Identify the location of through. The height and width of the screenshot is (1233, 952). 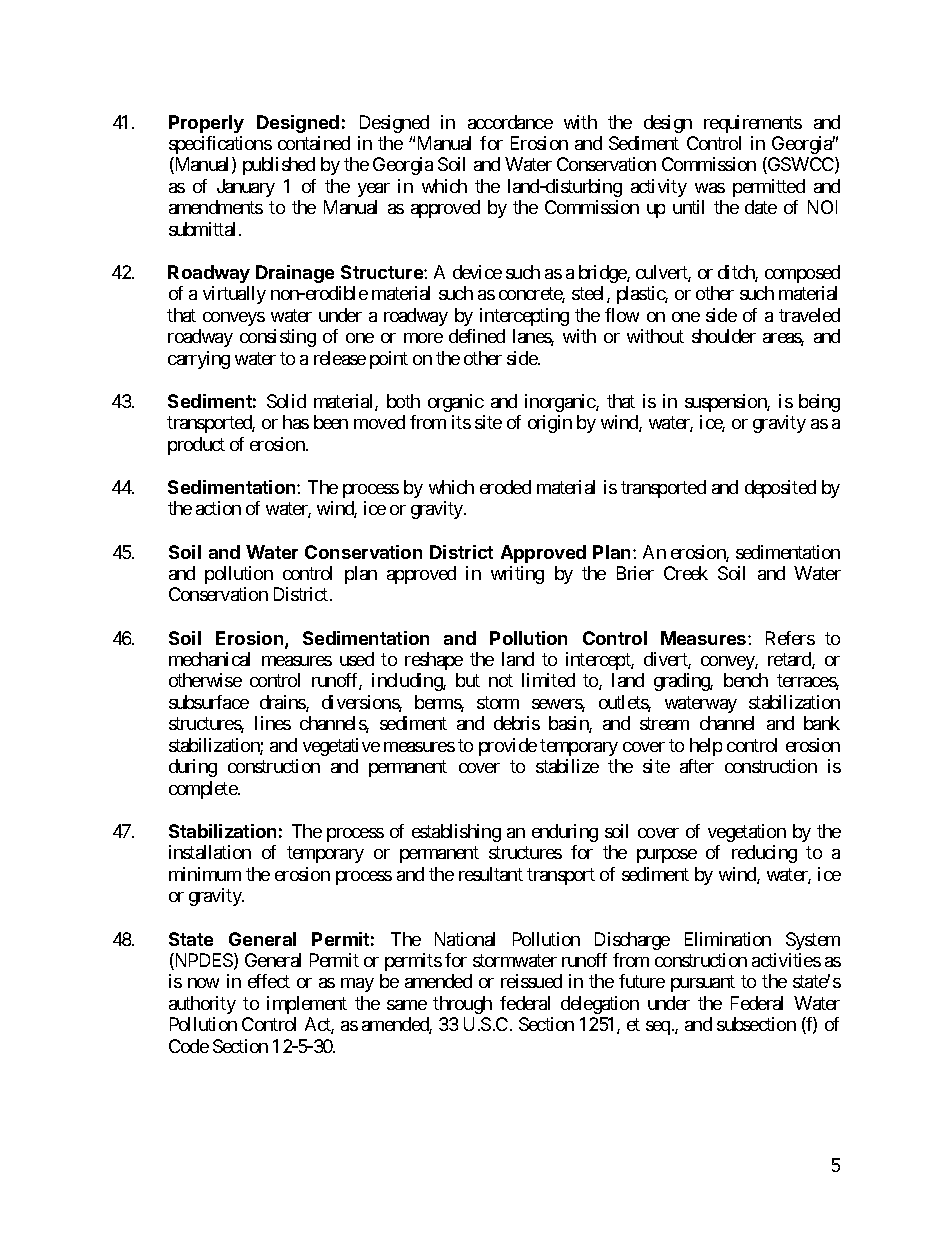
(462, 1005).
